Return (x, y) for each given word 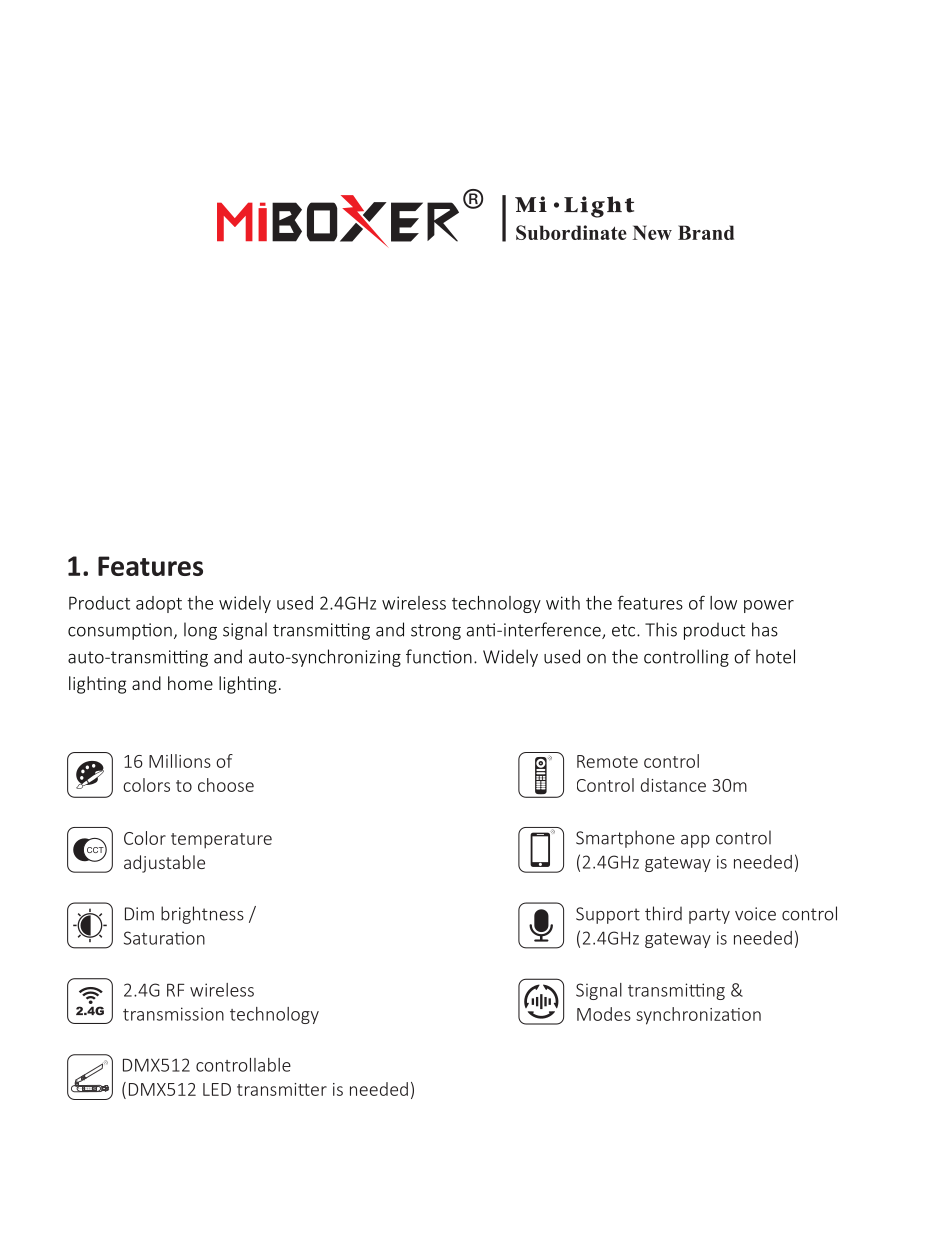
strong (436, 632)
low (723, 603)
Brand (706, 232)
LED (217, 1089)
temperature (221, 841)
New (652, 232)
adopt (159, 604)
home (190, 683)
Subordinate (571, 232)
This (661, 629)
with (563, 603)
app (695, 841)
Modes (604, 1014)
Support (608, 915)
